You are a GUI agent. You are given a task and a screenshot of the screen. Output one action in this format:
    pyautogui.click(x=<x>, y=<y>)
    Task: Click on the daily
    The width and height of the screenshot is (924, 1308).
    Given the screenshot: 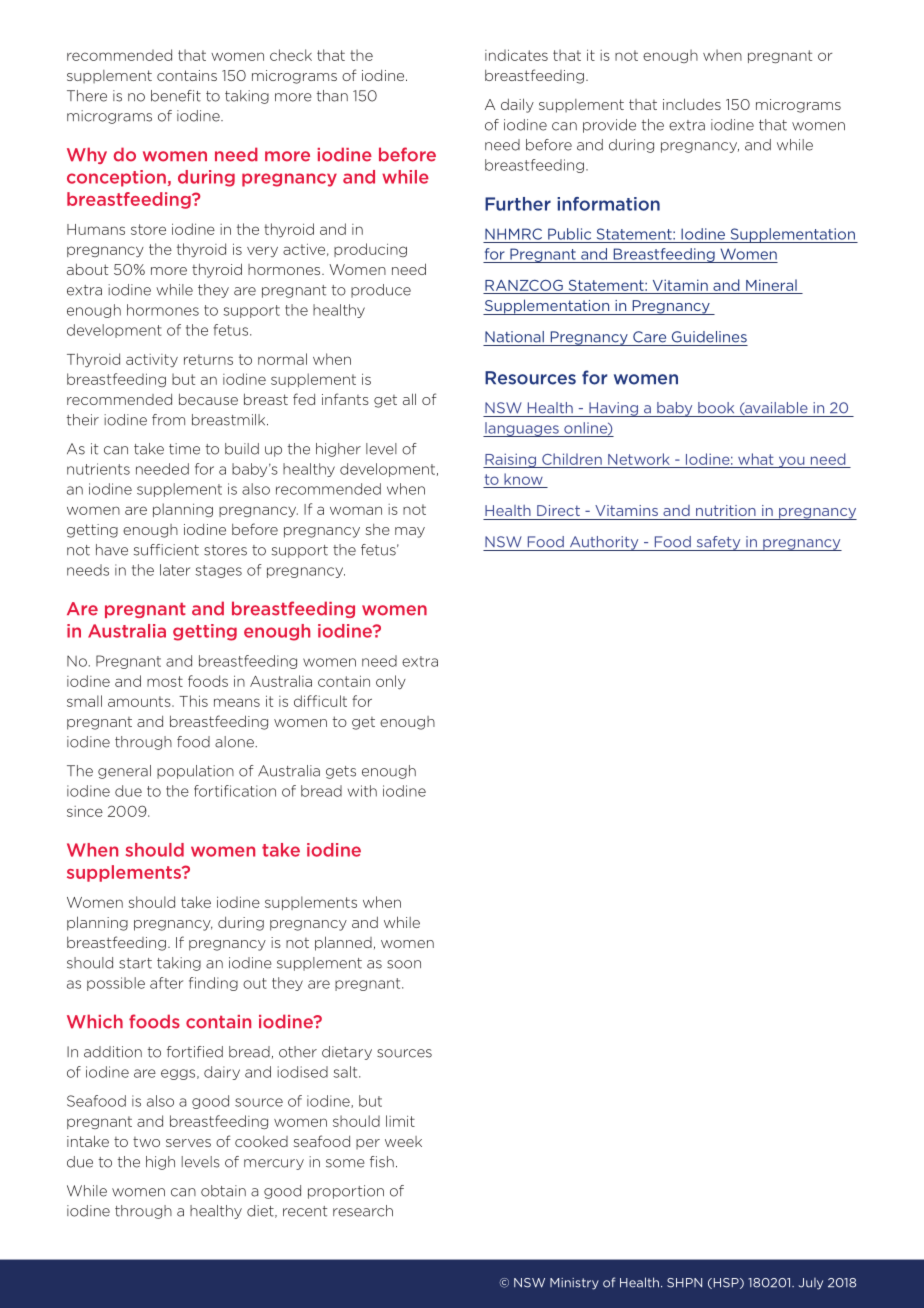 What is the action you would take?
    pyautogui.click(x=517, y=105)
